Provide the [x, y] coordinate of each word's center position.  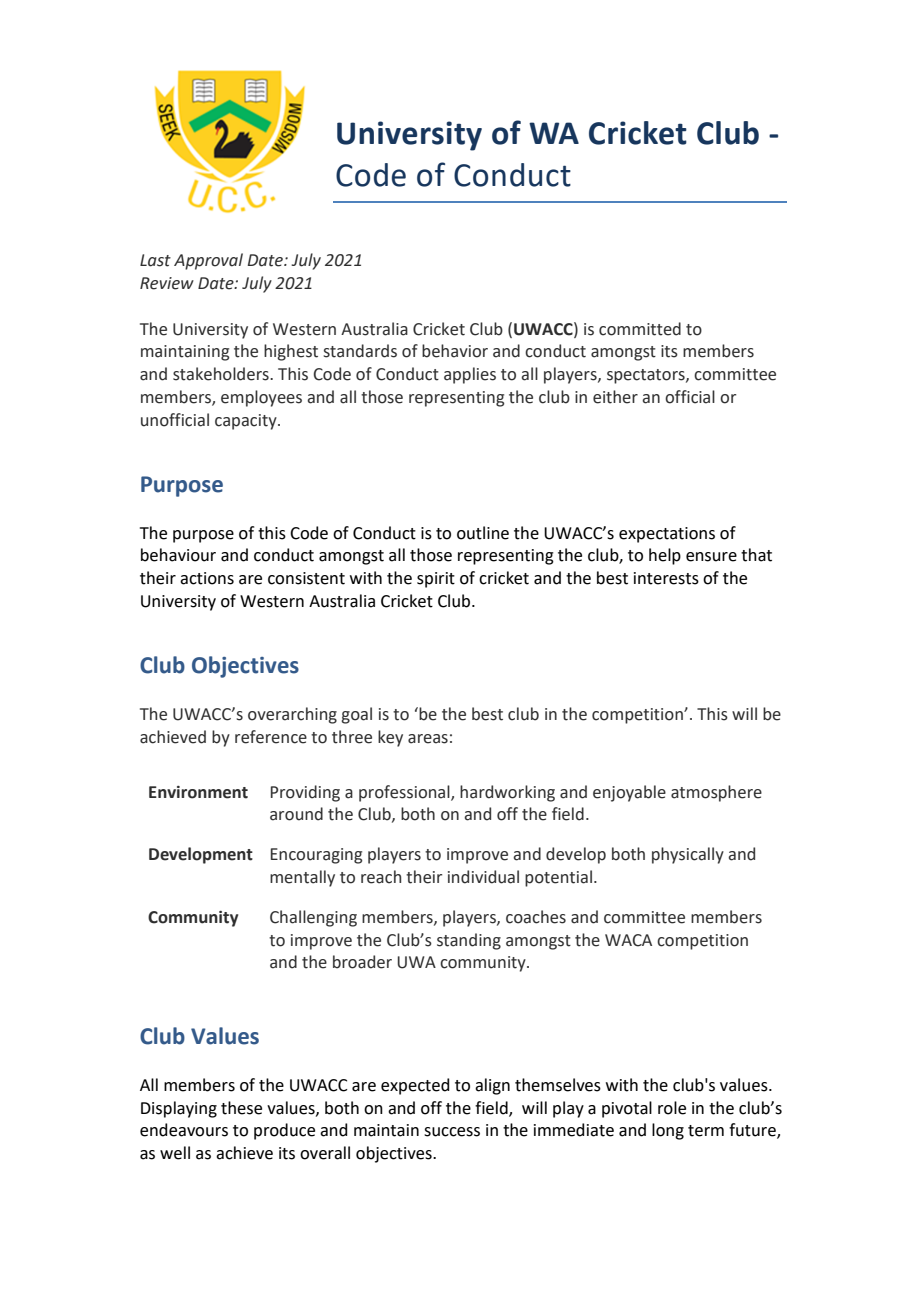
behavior [455, 351]
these [241, 1108]
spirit [436, 580]
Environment [198, 792]
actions [207, 578]
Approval [208, 261]
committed [640, 329]
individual [483, 877]
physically [688, 855]
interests [666, 578]
